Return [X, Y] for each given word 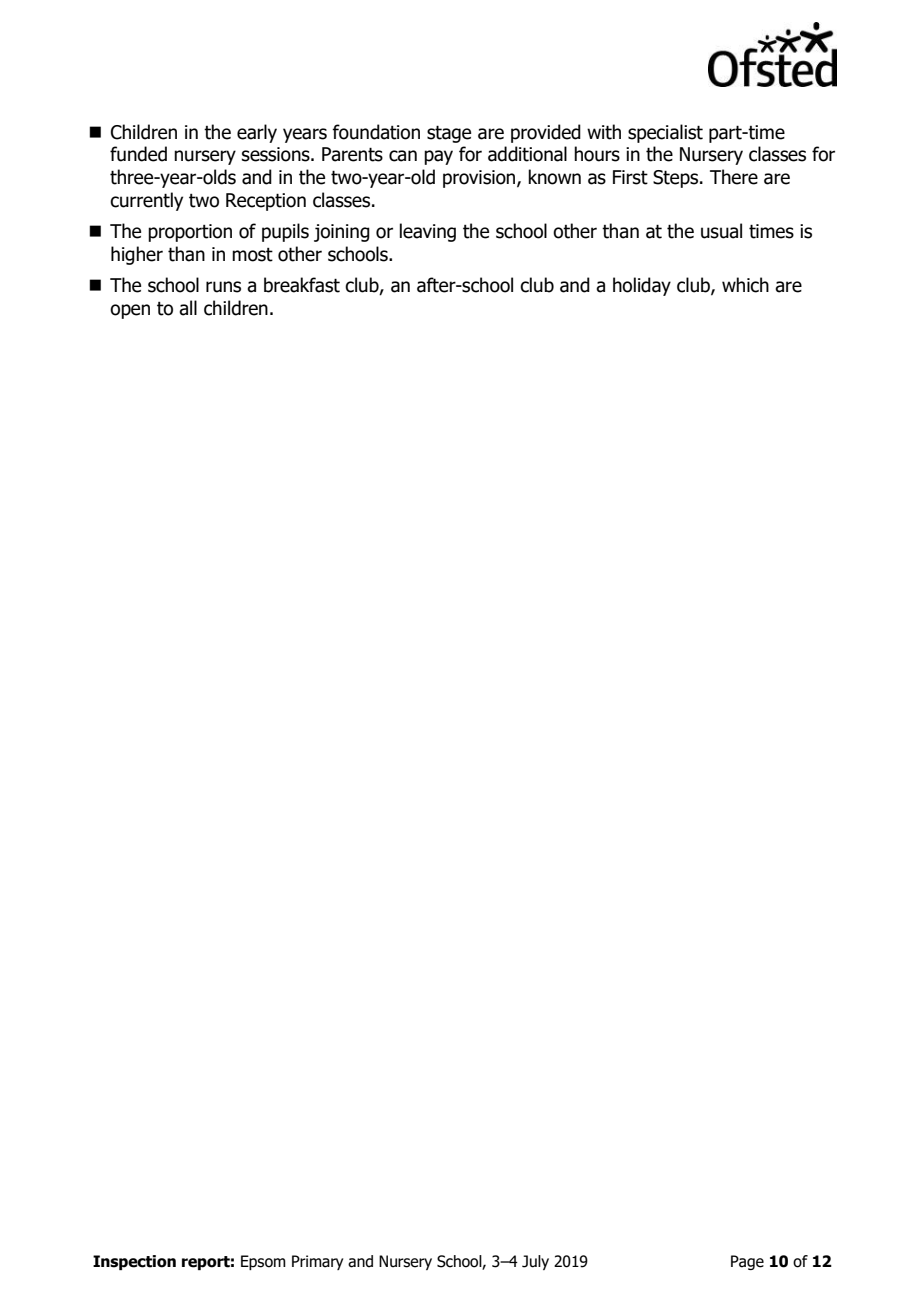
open [130, 311]
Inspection [134, 1262]
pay [438, 157]
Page [747, 1262]
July [535, 1262]
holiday [642, 286]
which [745, 285]
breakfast [302, 285]
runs [223, 287]
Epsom [263, 1262]
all [188, 308]
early [257, 133]
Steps [677, 179]
